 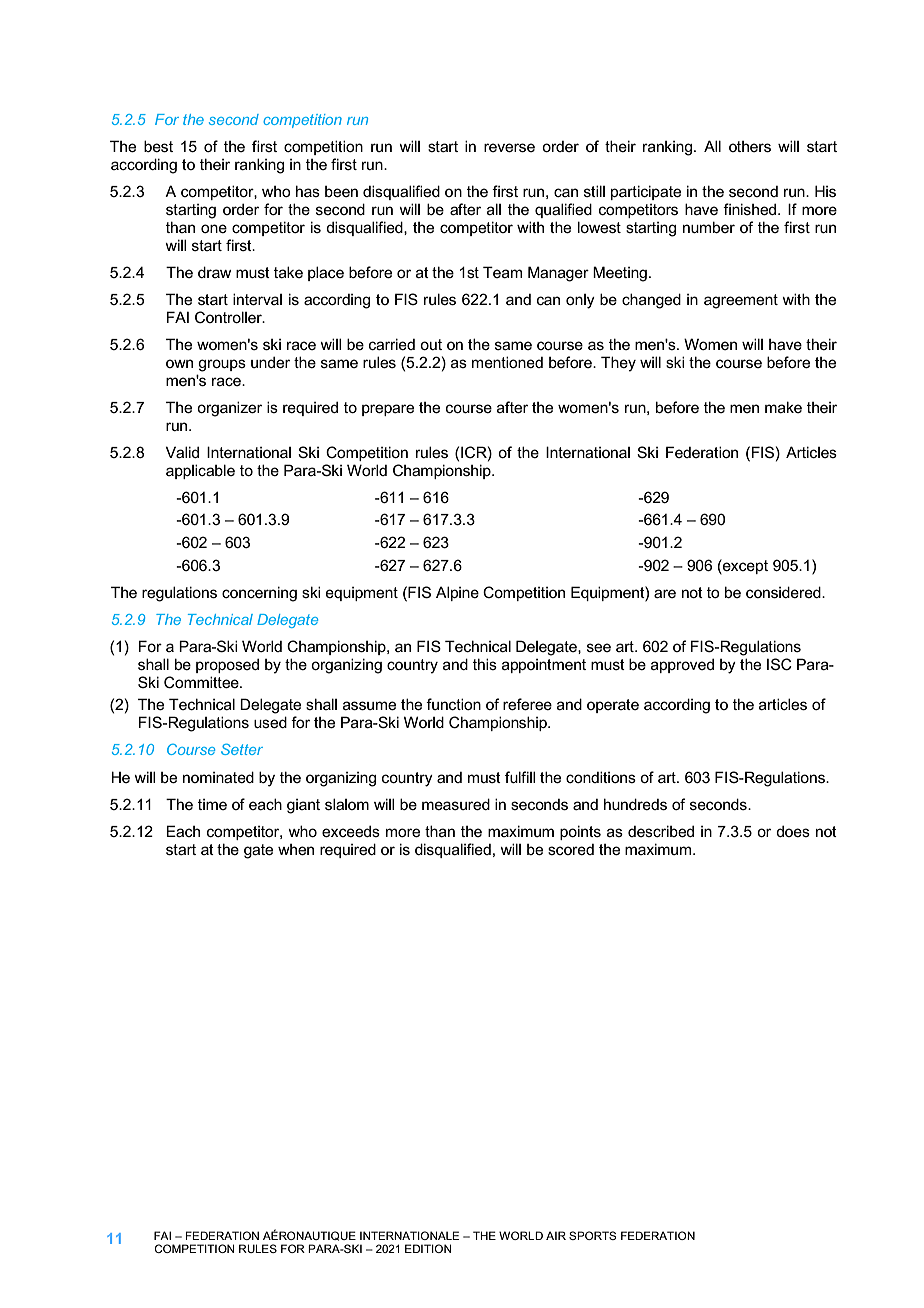 I want to click on when, so click(x=296, y=849).
